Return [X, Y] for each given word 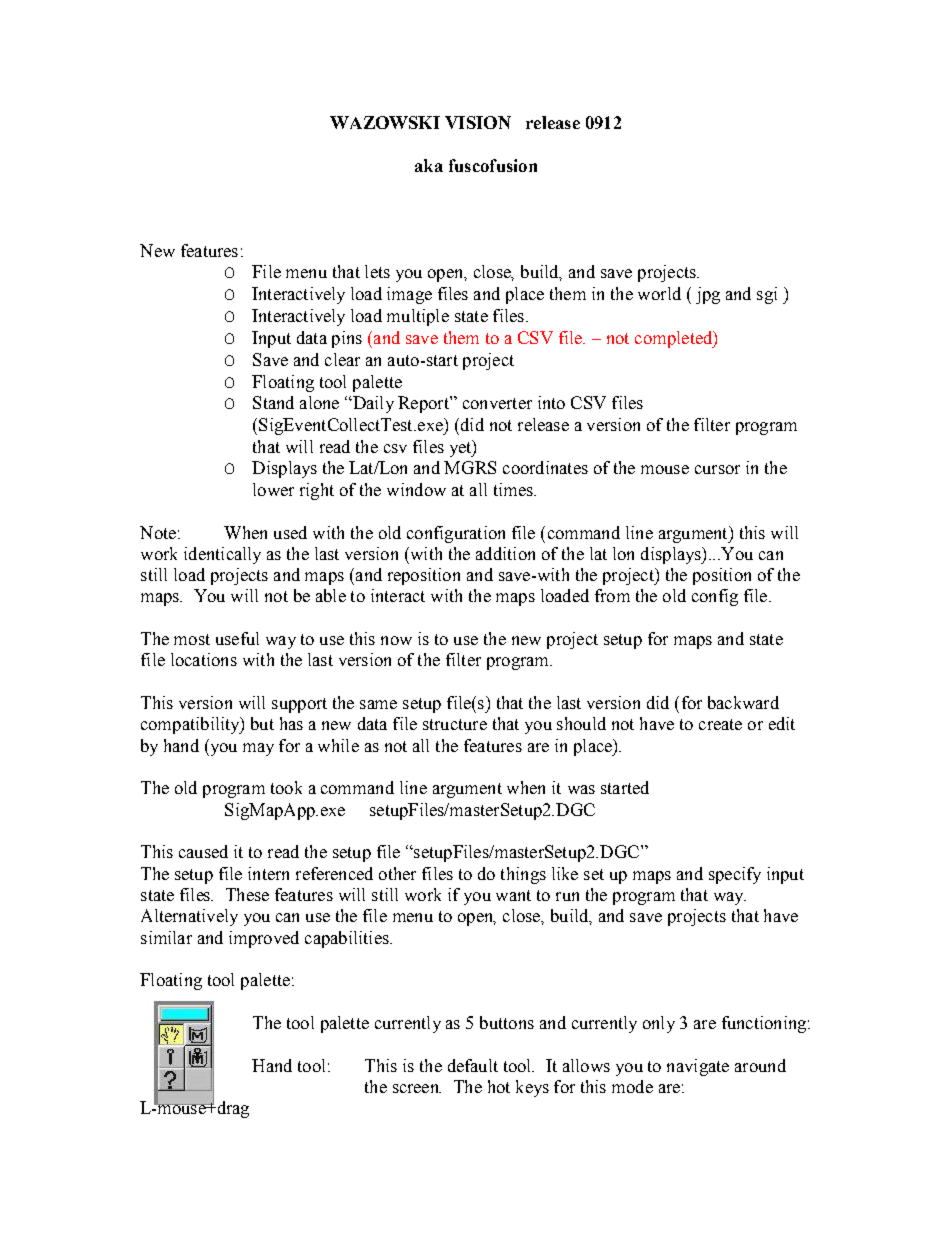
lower [273, 489]
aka [429, 165]
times [514, 489]
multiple [418, 317]
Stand [273, 402]
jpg [708, 295]
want [513, 895]
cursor [717, 469]
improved [264, 939]
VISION [478, 122]
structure [455, 724]
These [247, 894]
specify [735, 875]
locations [204, 659]
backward [743, 702]
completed [675, 339]
